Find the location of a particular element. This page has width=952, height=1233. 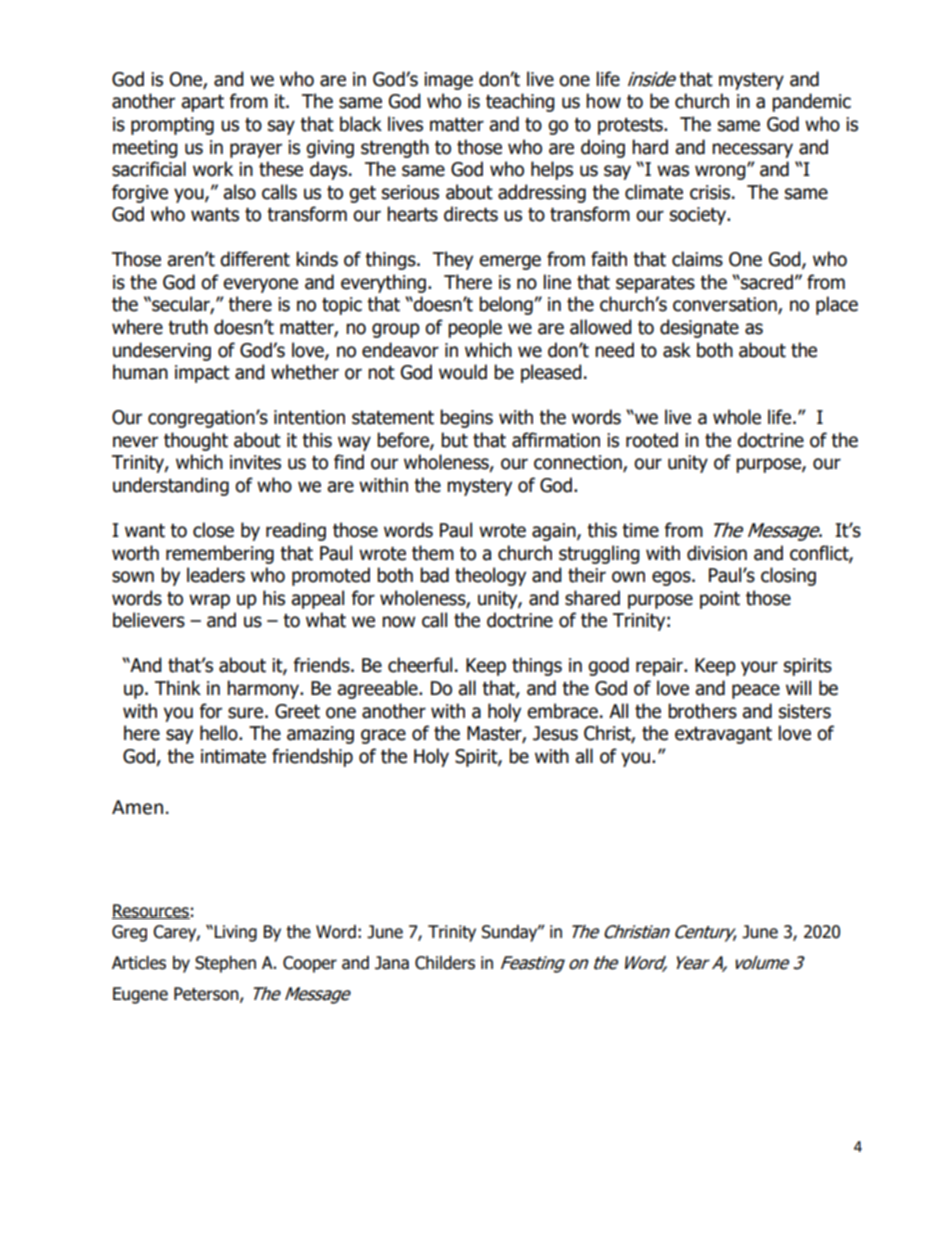

them is located at coordinates (433, 553).
